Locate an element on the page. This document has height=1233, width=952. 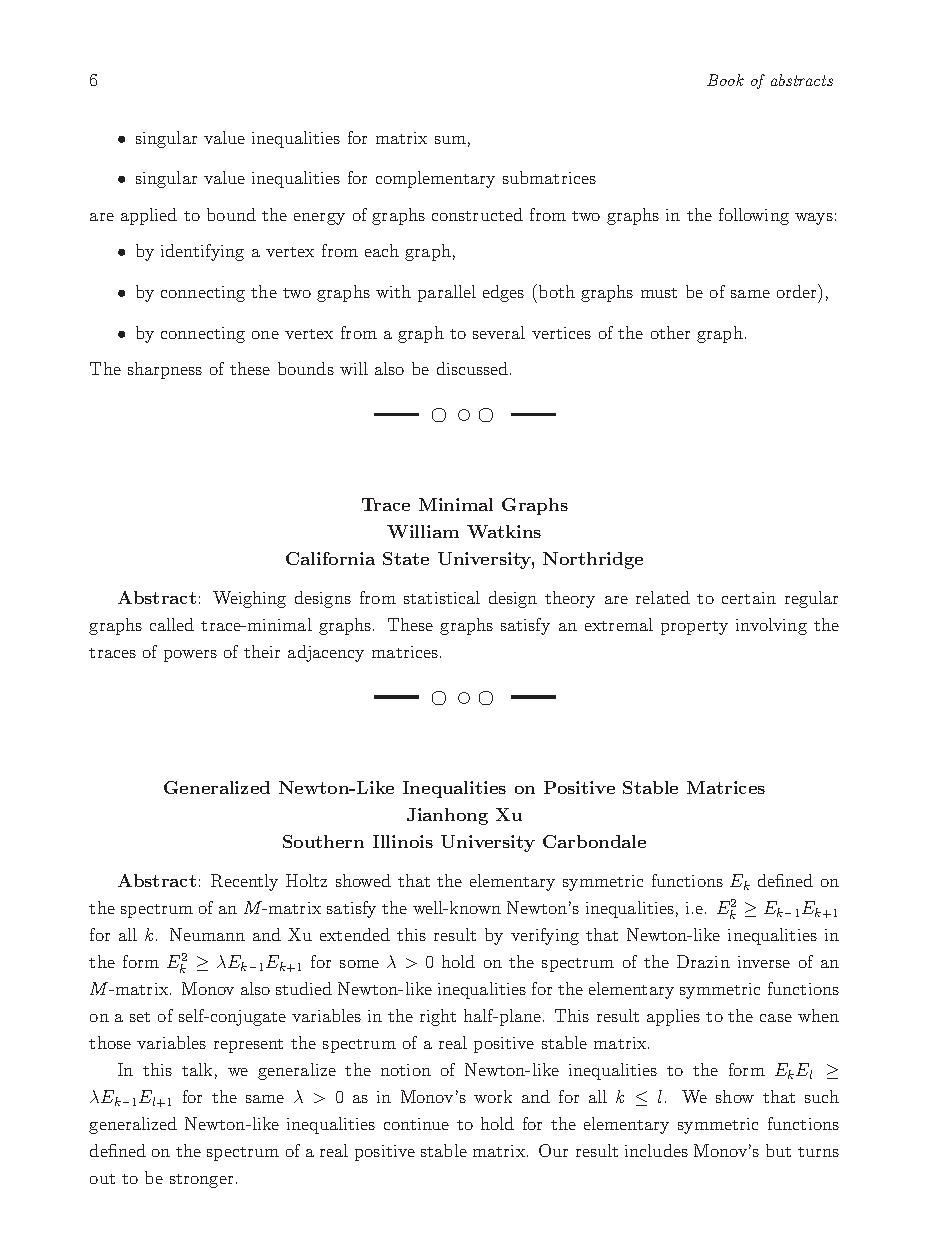
Illinois is located at coordinates (403, 841).
